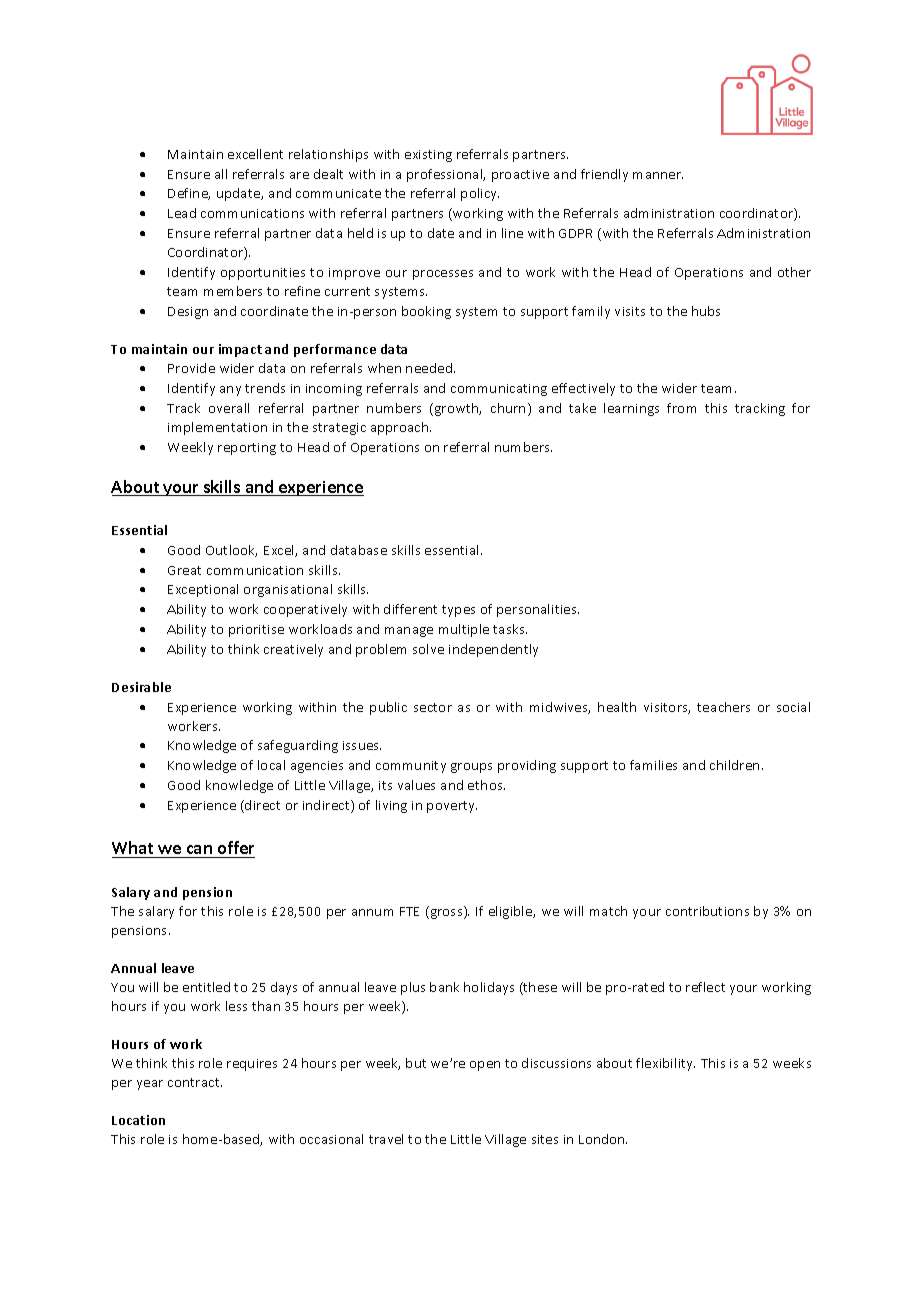 The width and height of the screenshot is (924, 1308). Describe the element at coordinates (681, 408) in the screenshot. I see `from` at that location.
